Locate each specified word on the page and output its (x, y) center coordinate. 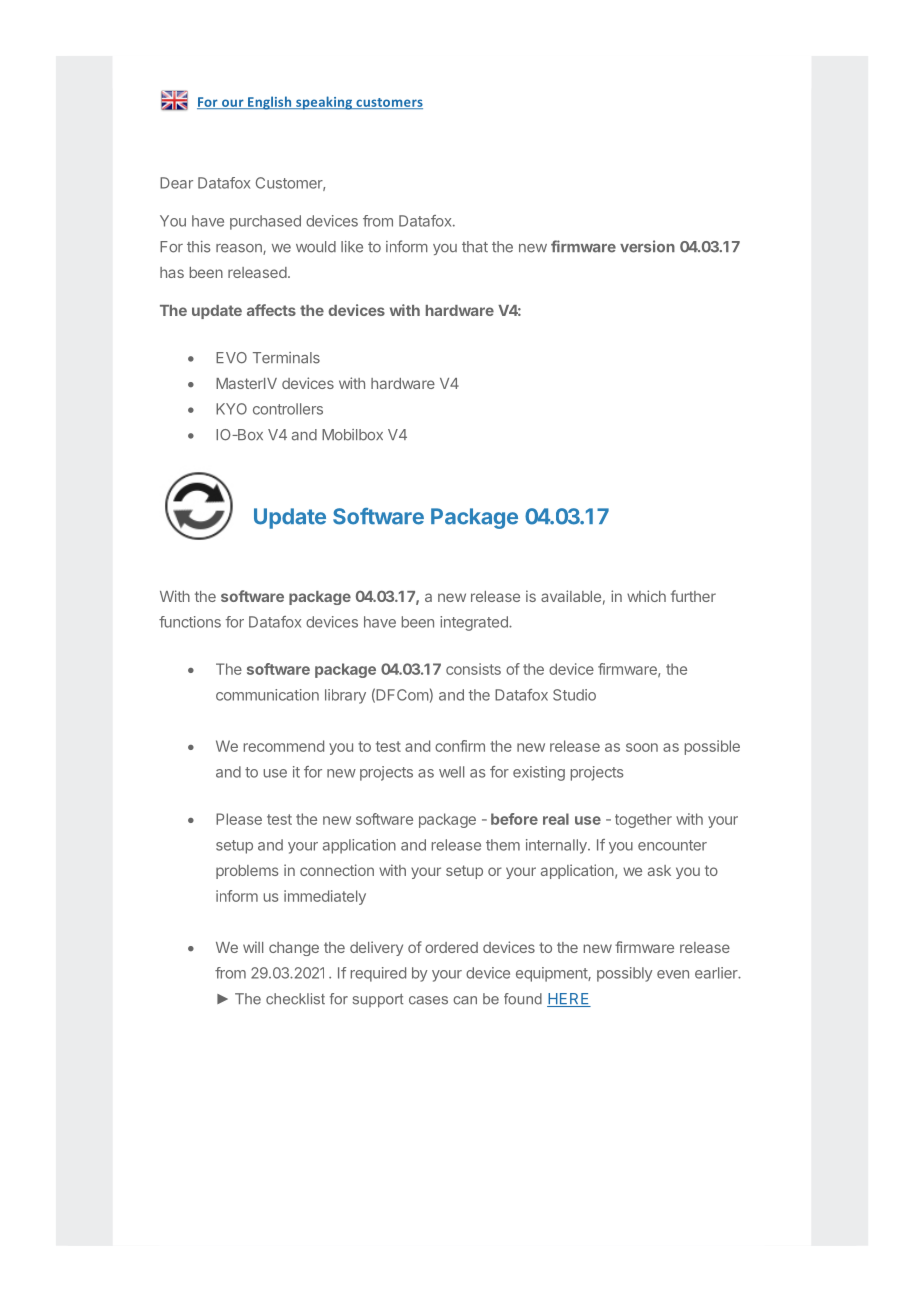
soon (642, 747)
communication (267, 695)
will (253, 947)
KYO (231, 409)
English (270, 103)
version (647, 246)
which (646, 596)
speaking (324, 103)
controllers (288, 409)
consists (473, 669)
